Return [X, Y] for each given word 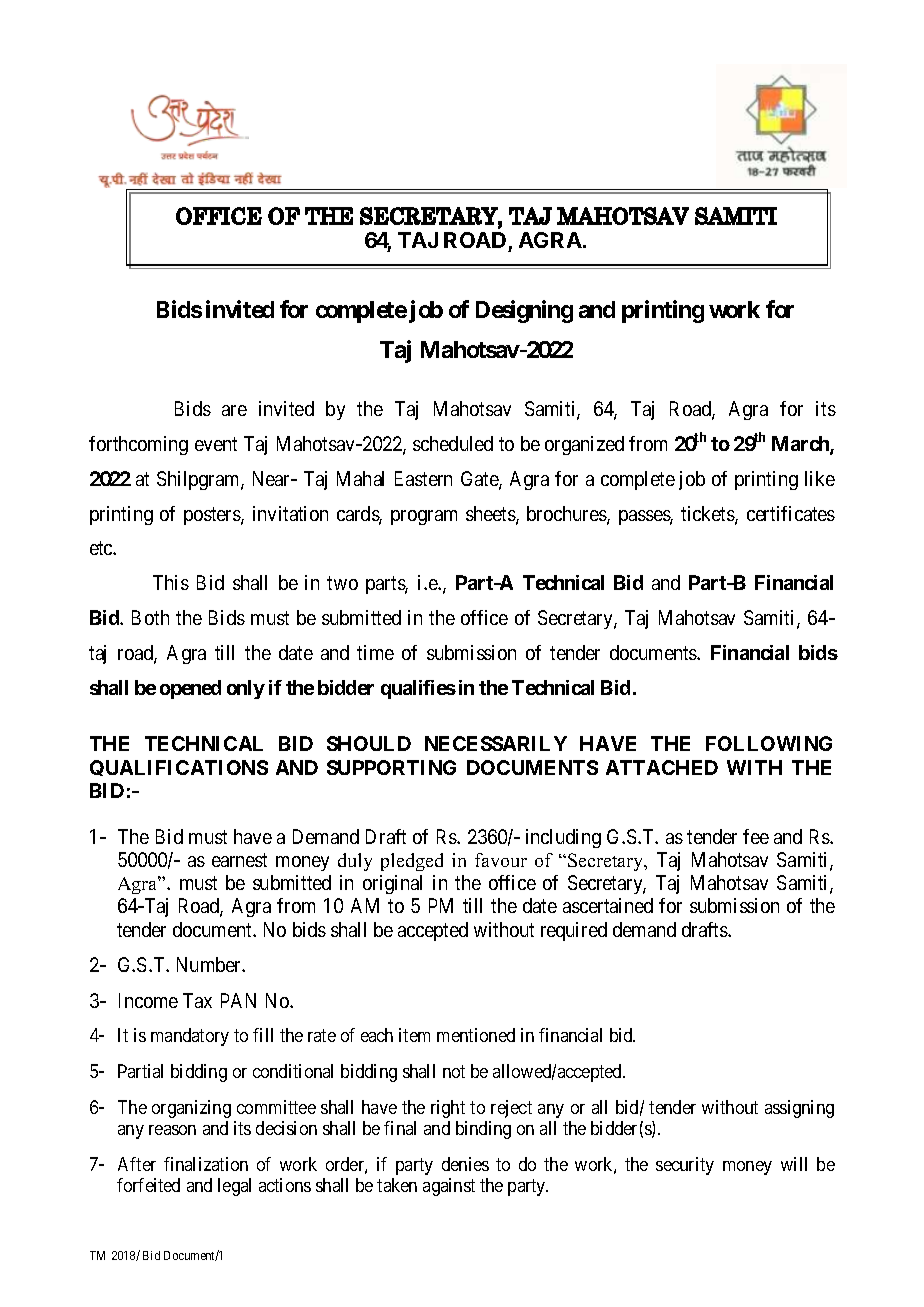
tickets [708, 515]
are [234, 410]
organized [584, 445]
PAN [238, 1000]
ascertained [608, 905]
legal [234, 1187]
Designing [524, 311]
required [574, 931]
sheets [491, 515]
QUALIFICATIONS [179, 768]
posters [213, 516]
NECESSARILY [496, 743]
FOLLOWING [769, 743]
